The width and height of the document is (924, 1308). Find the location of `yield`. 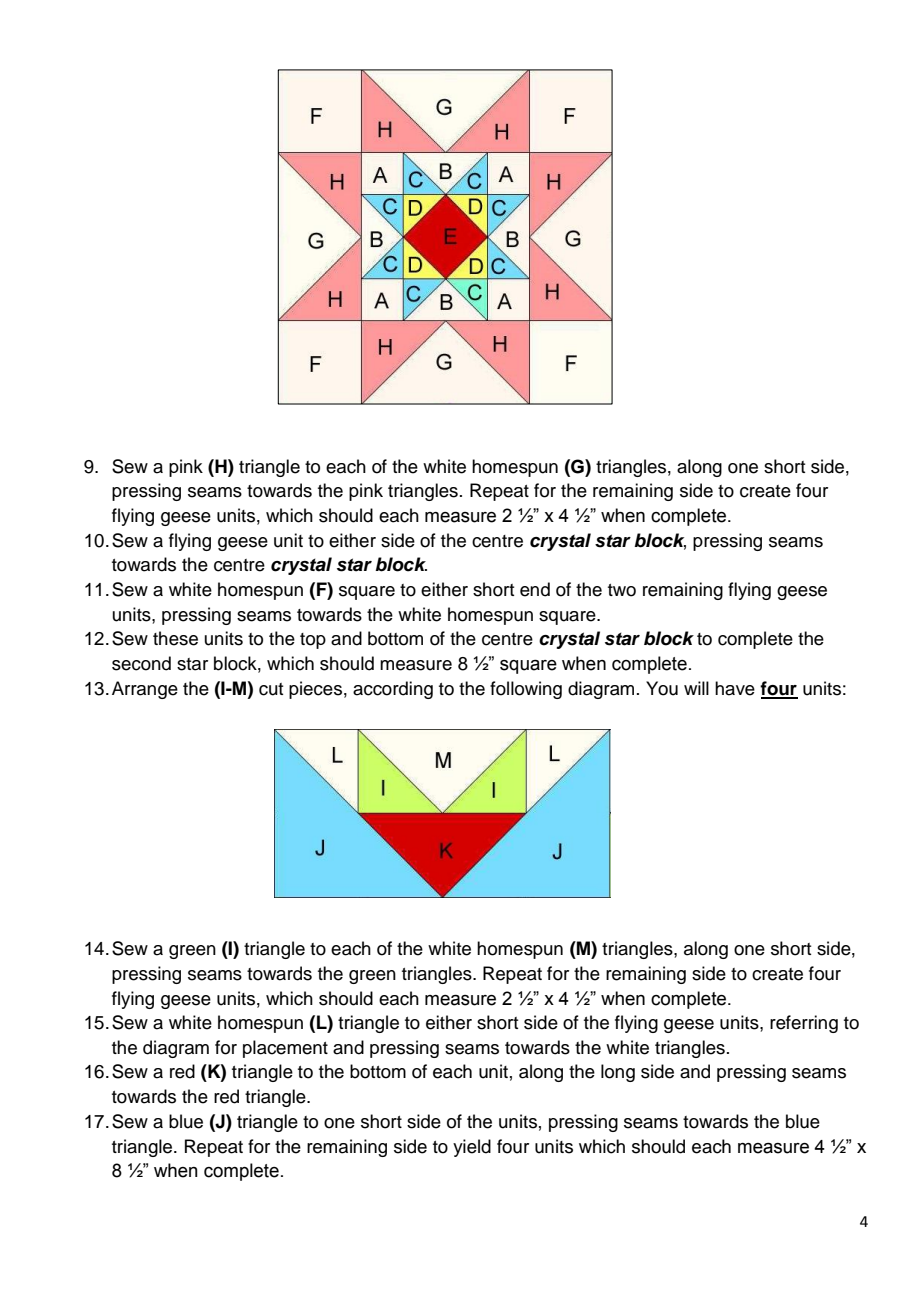

yield is located at coordinates (472, 1148).
